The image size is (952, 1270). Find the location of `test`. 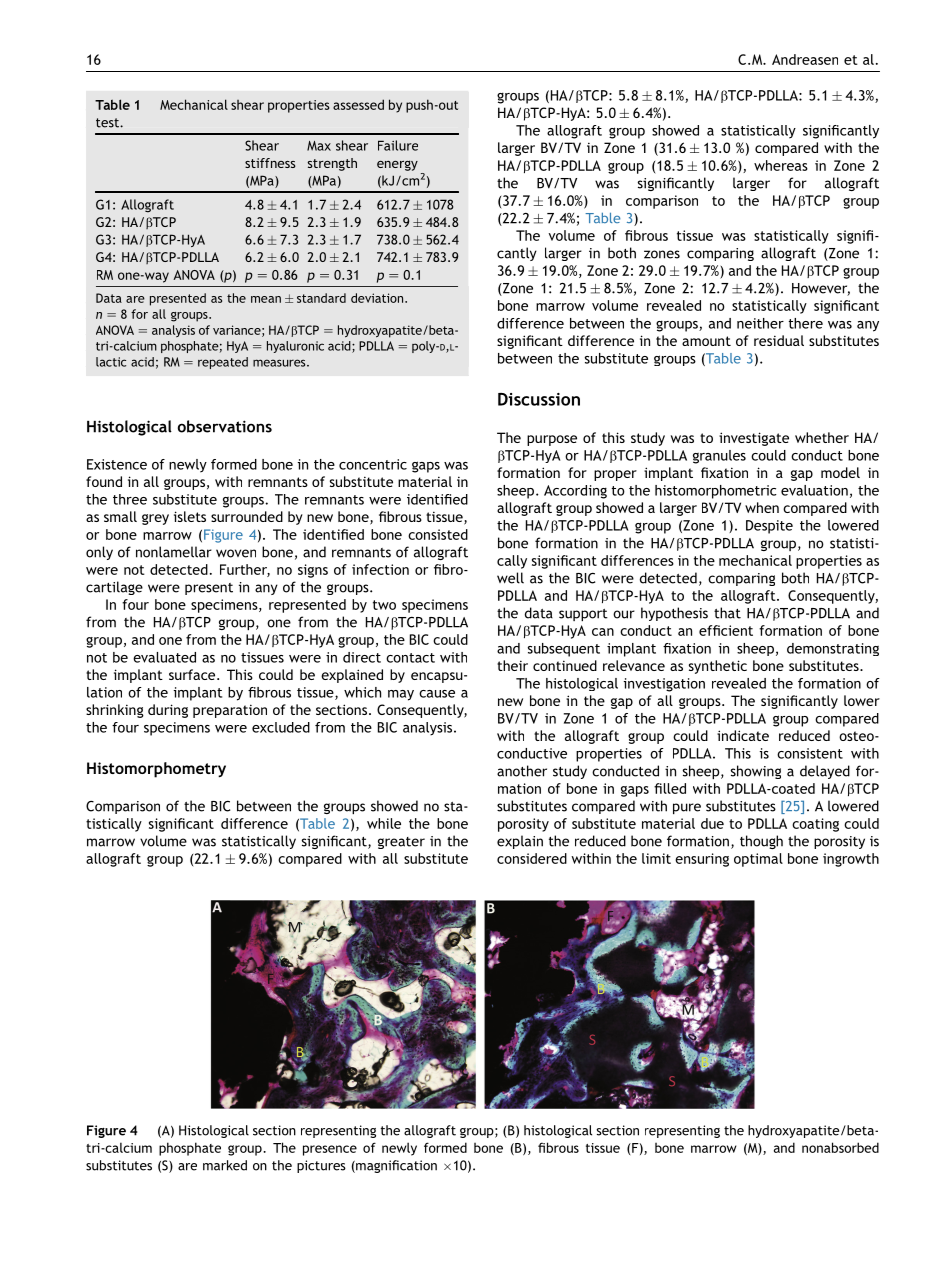

test is located at coordinates (108, 123).
